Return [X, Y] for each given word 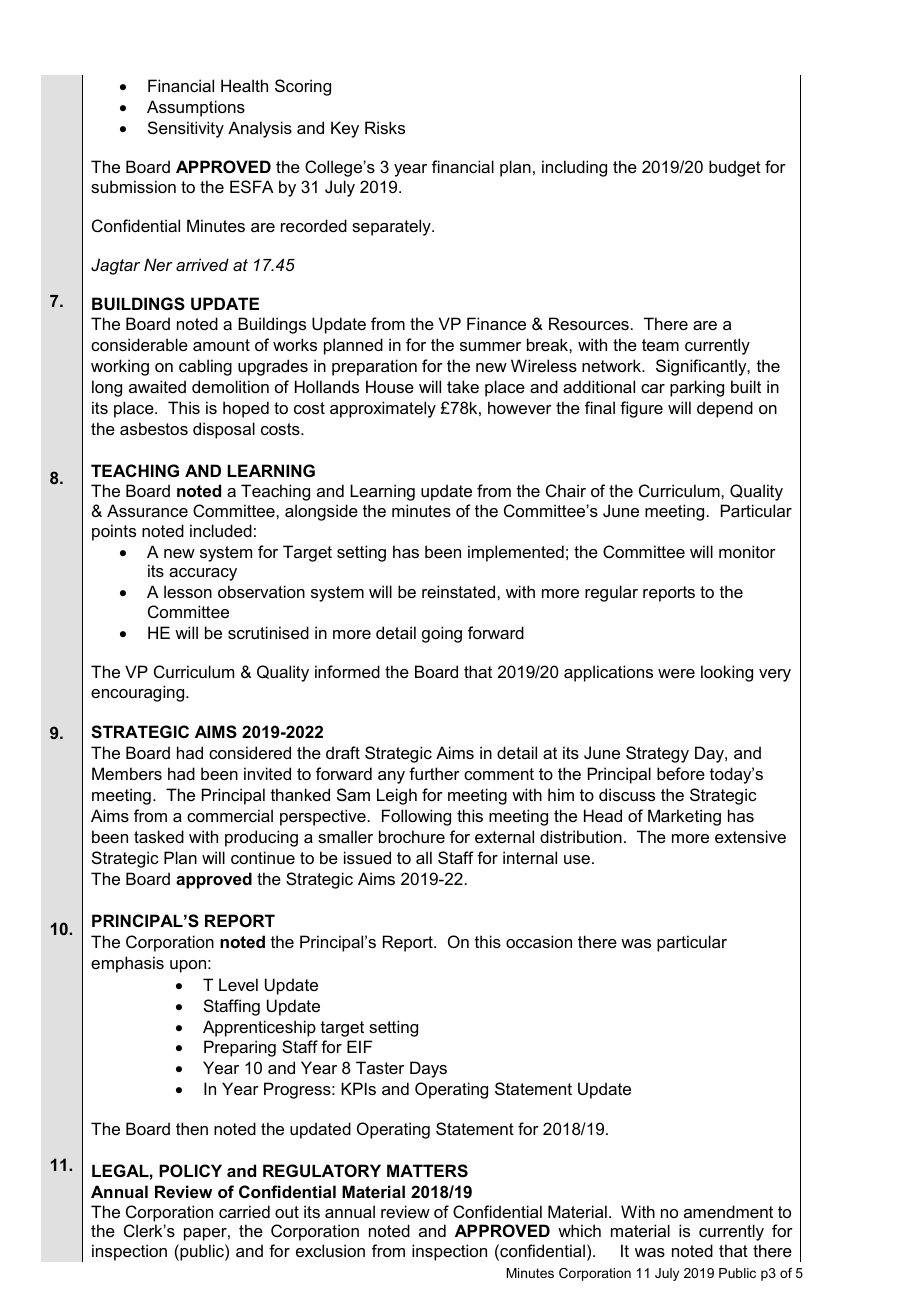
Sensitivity [186, 129]
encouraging [139, 693]
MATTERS [427, 1171]
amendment [728, 1211]
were [676, 673]
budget [735, 168]
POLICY [190, 1170]
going [442, 634]
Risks [385, 127]
